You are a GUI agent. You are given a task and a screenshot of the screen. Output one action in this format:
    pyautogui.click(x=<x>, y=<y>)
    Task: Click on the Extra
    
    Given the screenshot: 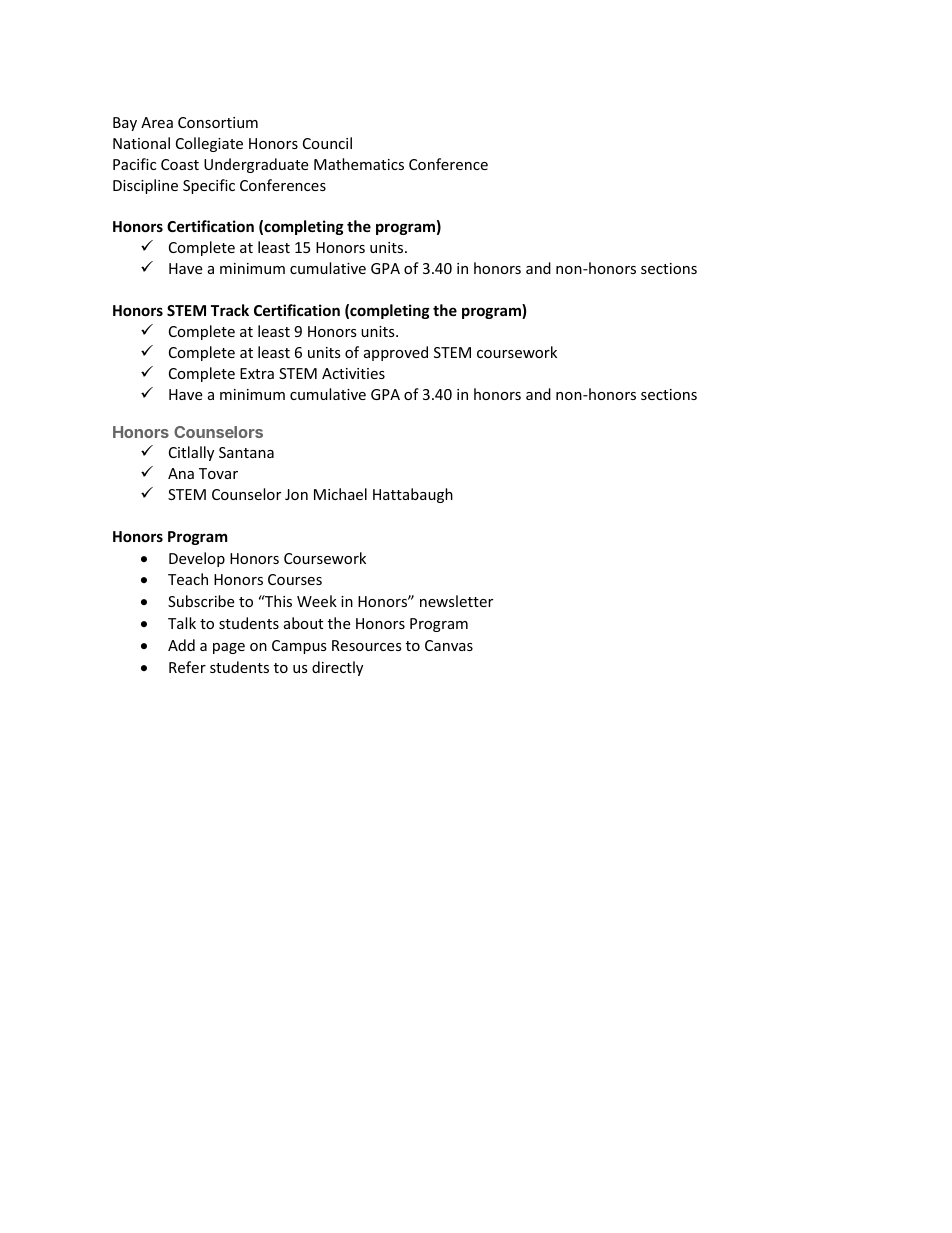 What is the action you would take?
    pyautogui.click(x=257, y=373)
